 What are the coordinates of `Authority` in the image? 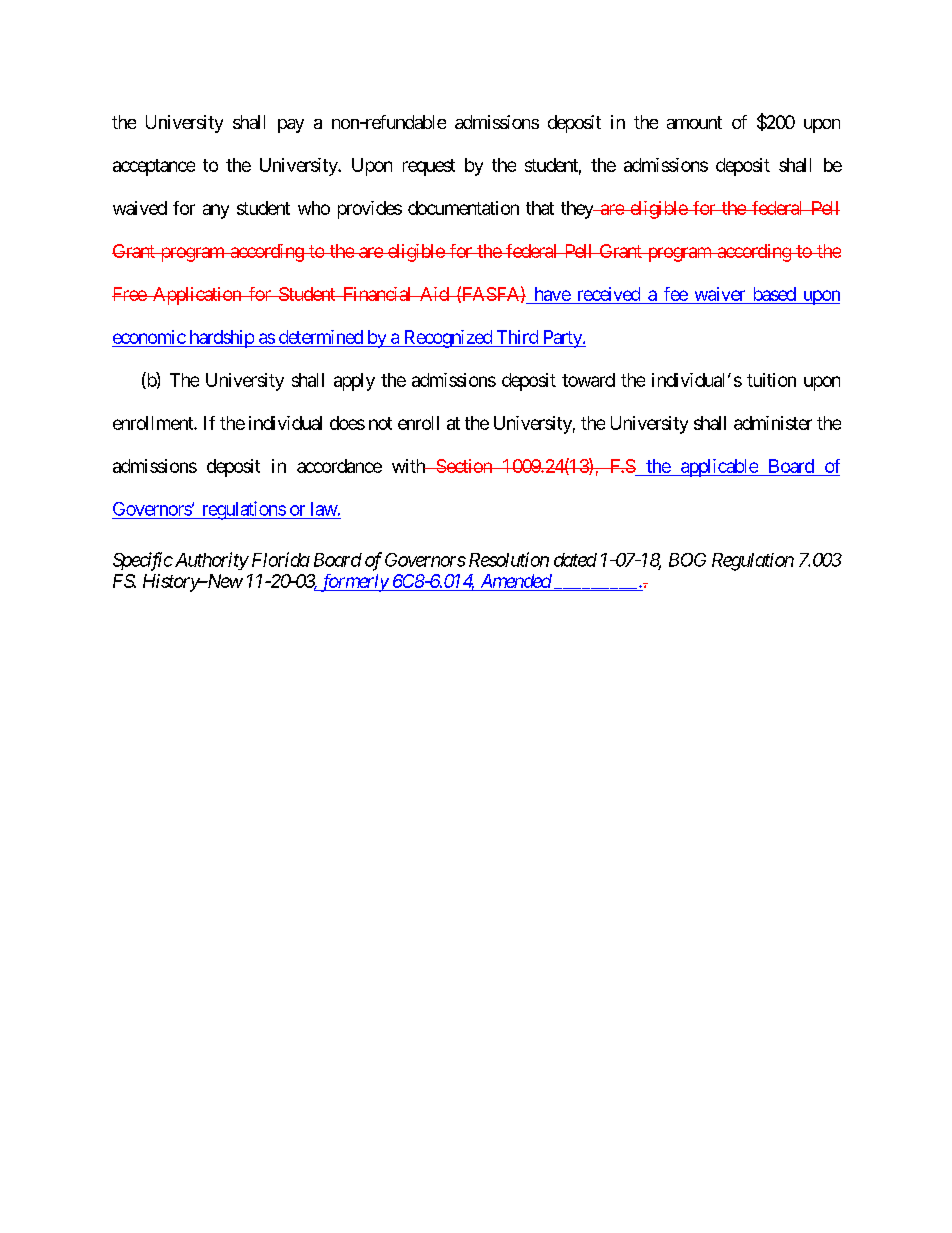 It's located at (210, 561).
